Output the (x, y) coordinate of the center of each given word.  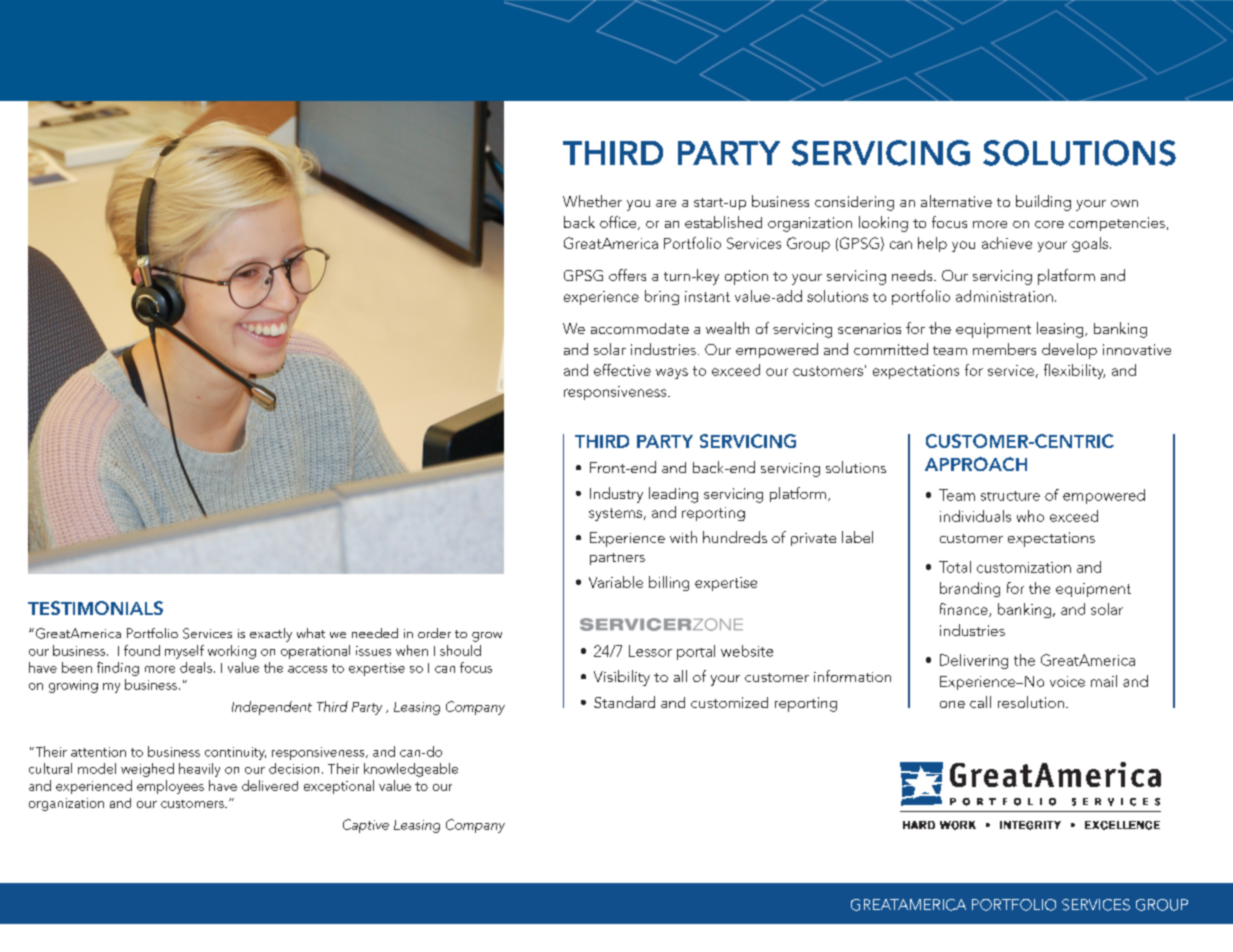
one (952, 704)
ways (672, 373)
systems (615, 514)
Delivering (974, 661)
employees (170, 787)
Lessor (650, 651)
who (1030, 516)
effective (622, 370)
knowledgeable (411, 770)
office (619, 223)
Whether (592, 201)
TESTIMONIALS (95, 608)
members (1004, 349)
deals (196, 667)
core (1049, 224)
